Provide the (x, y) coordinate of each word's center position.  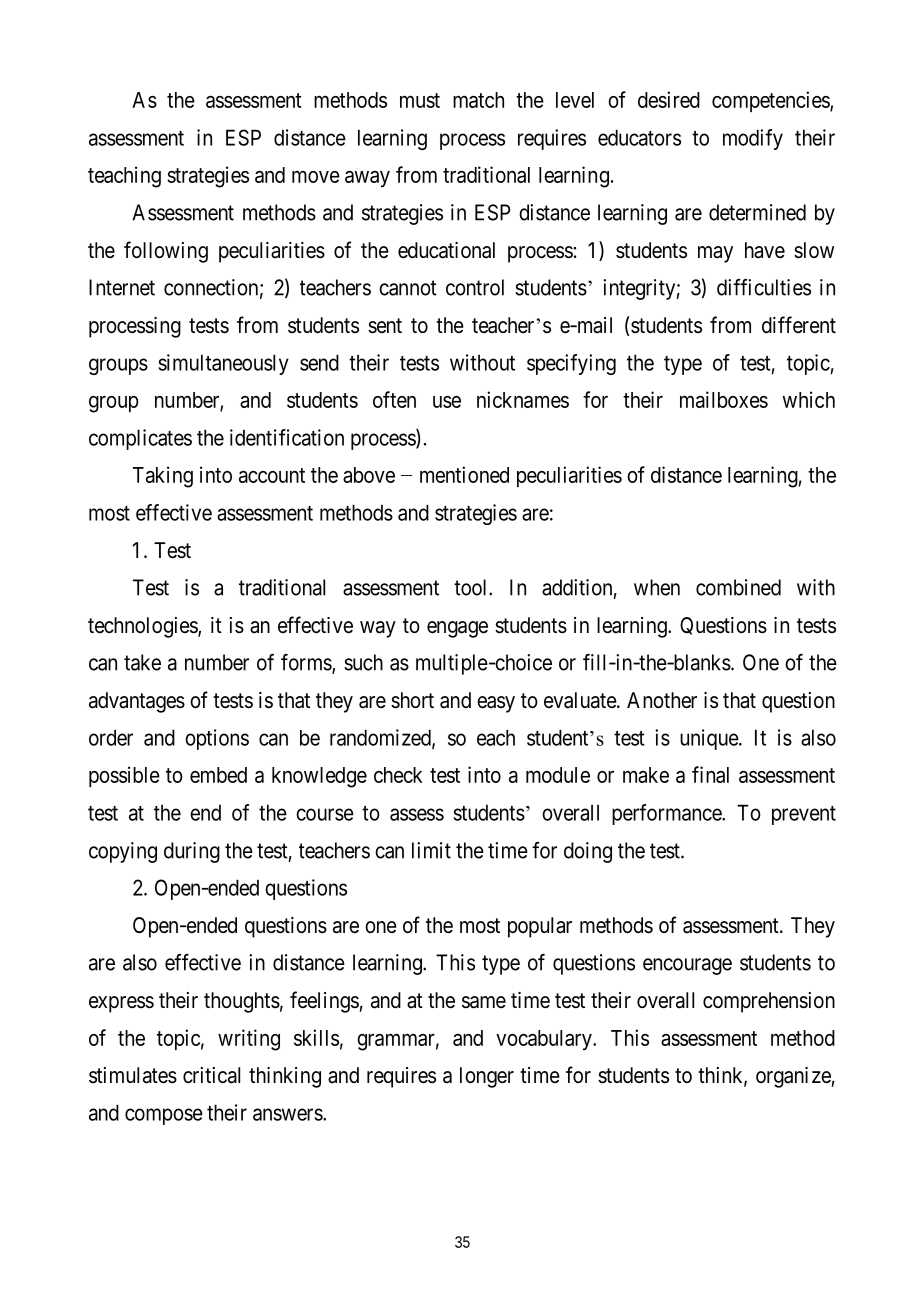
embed (218, 775)
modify (753, 139)
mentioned (464, 474)
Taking (163, 477)
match (478, 100)
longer (487, 1077)
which (808, 399)
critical (211, 1075)
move (316, 177)
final (710, 774)
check (398, 775)
